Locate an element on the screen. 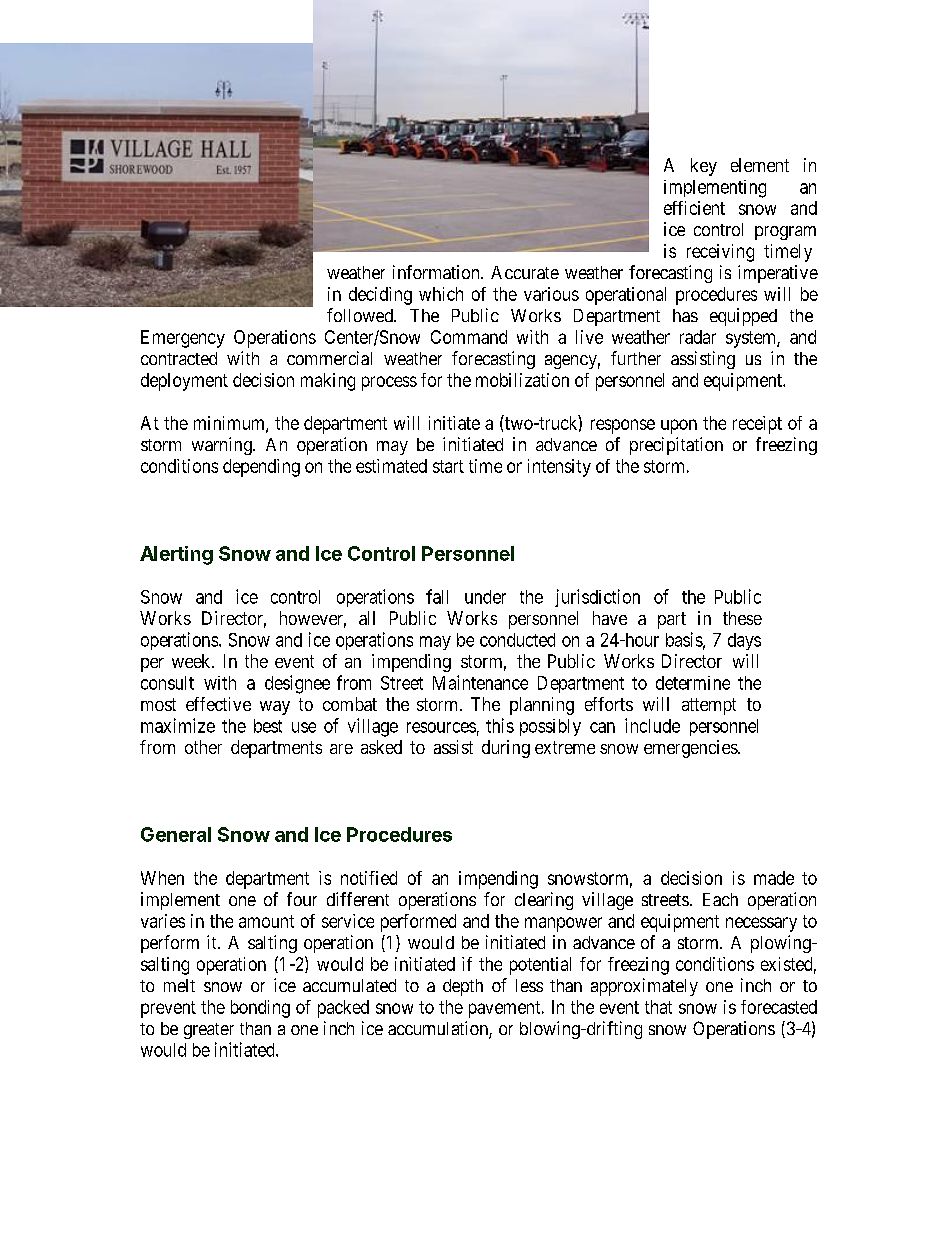 The image size is (952, 1233). start is located at coordinates (448, 466).
